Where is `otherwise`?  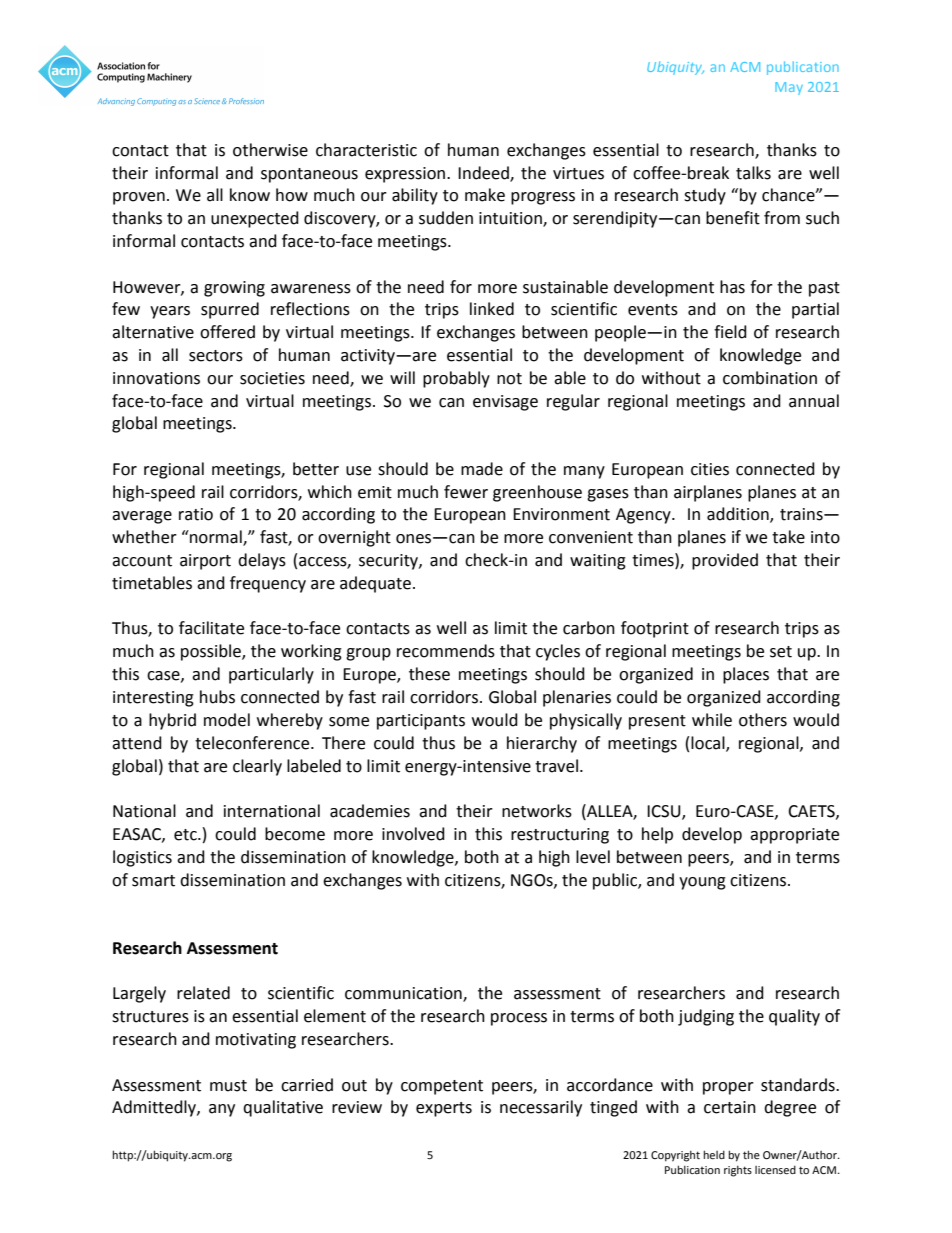
otherwise is located at coordinates (270, 150).
